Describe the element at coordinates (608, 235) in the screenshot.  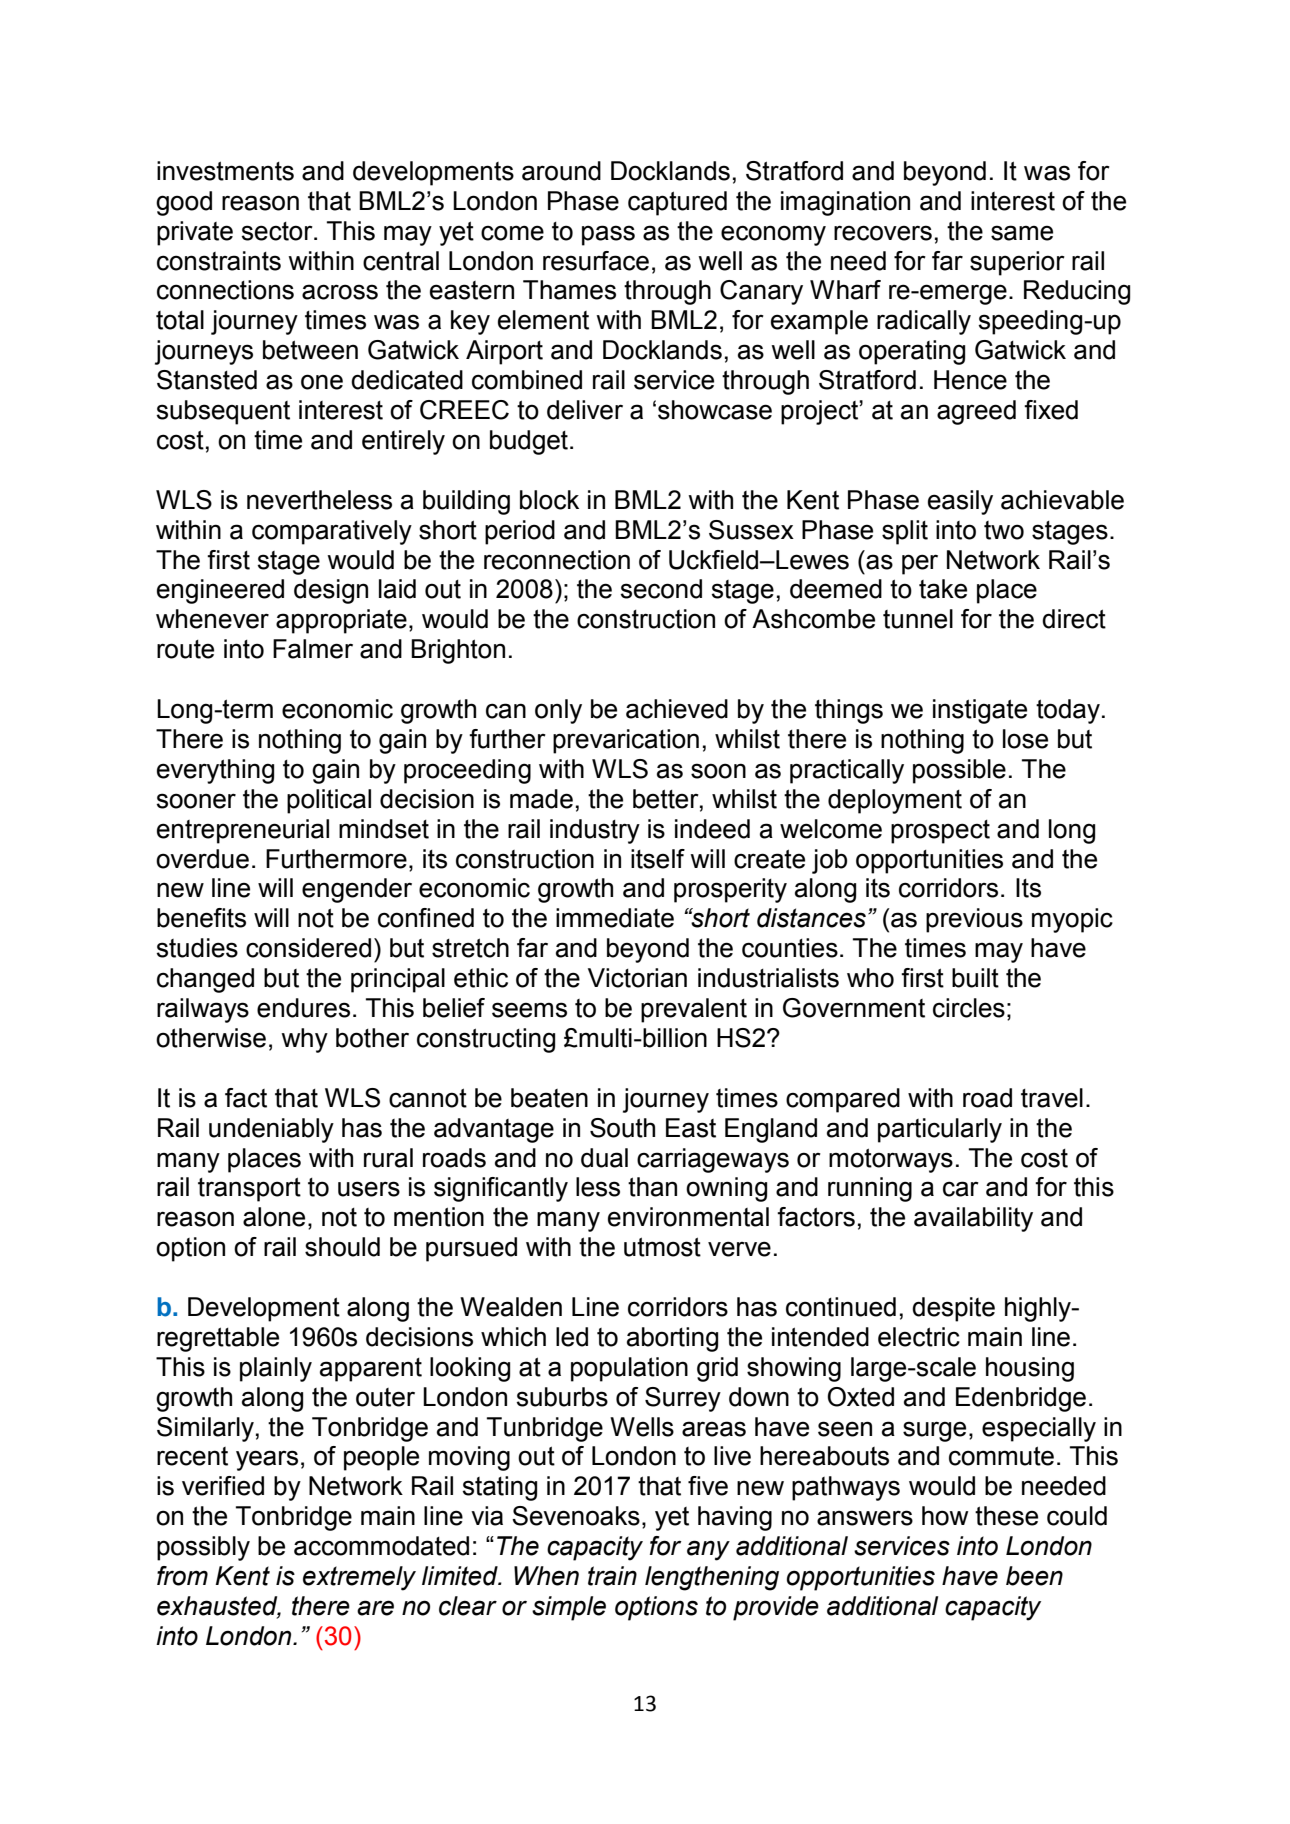
I see `pass` at that location.
